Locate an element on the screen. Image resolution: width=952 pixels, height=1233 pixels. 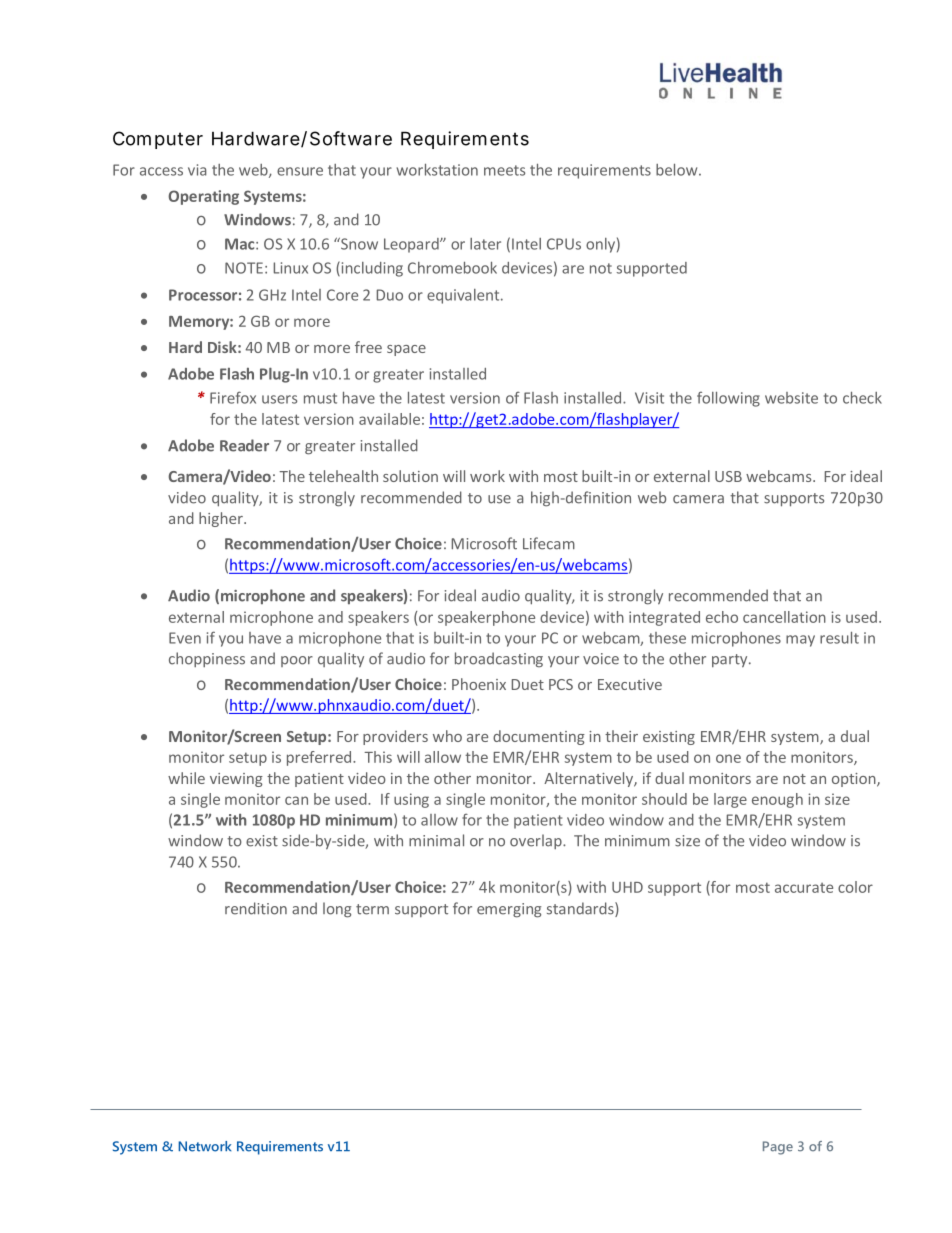
enough is located at coordinates (777, 800).
